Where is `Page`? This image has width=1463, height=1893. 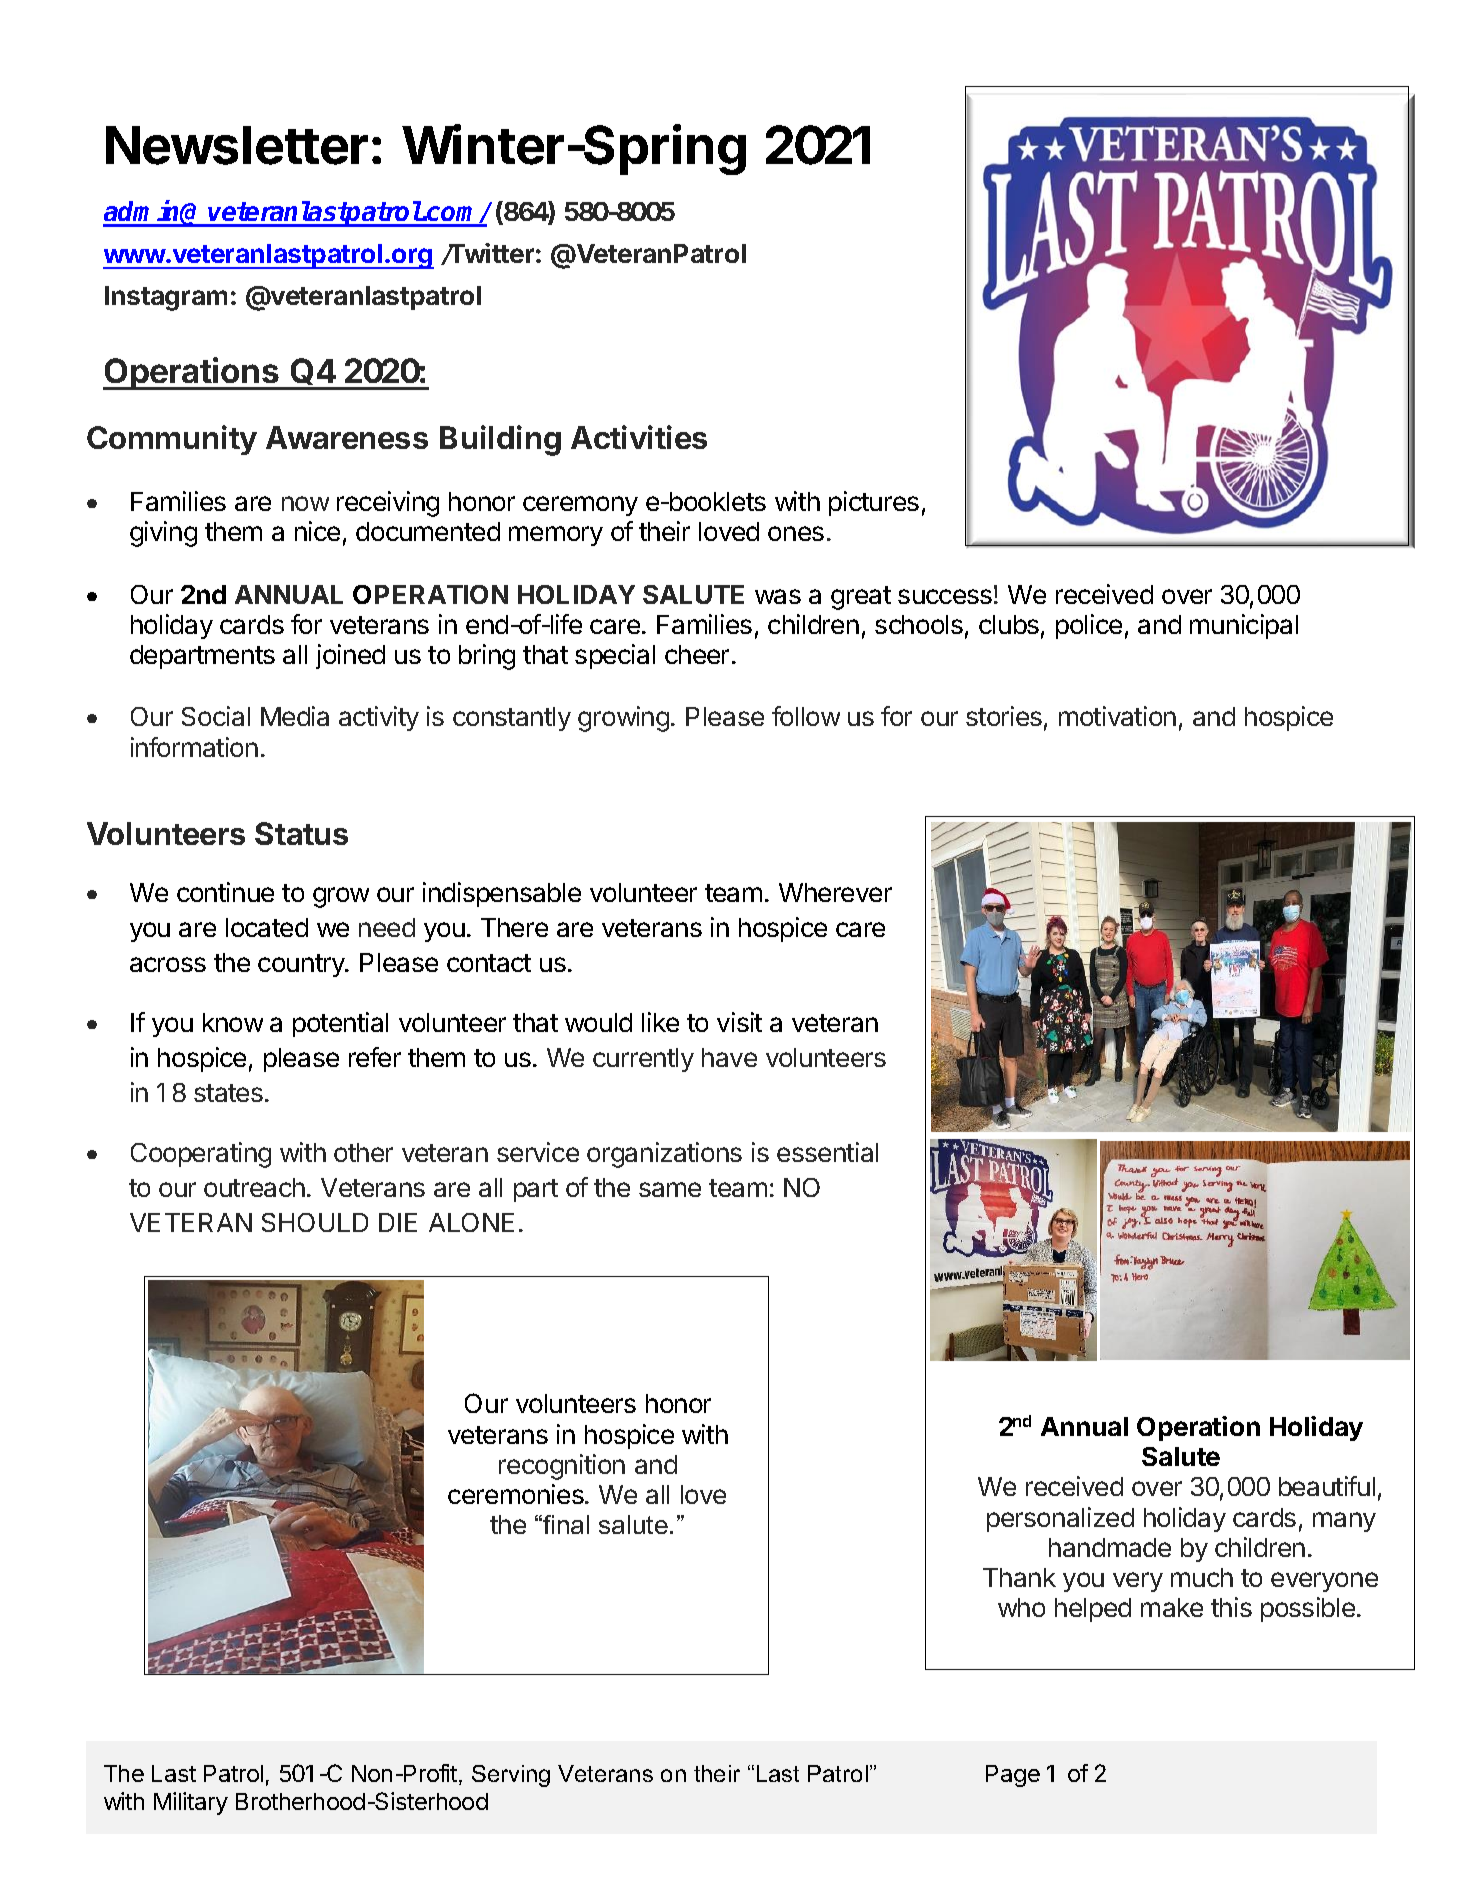
Page is located at coordinates (1013, 1776).
